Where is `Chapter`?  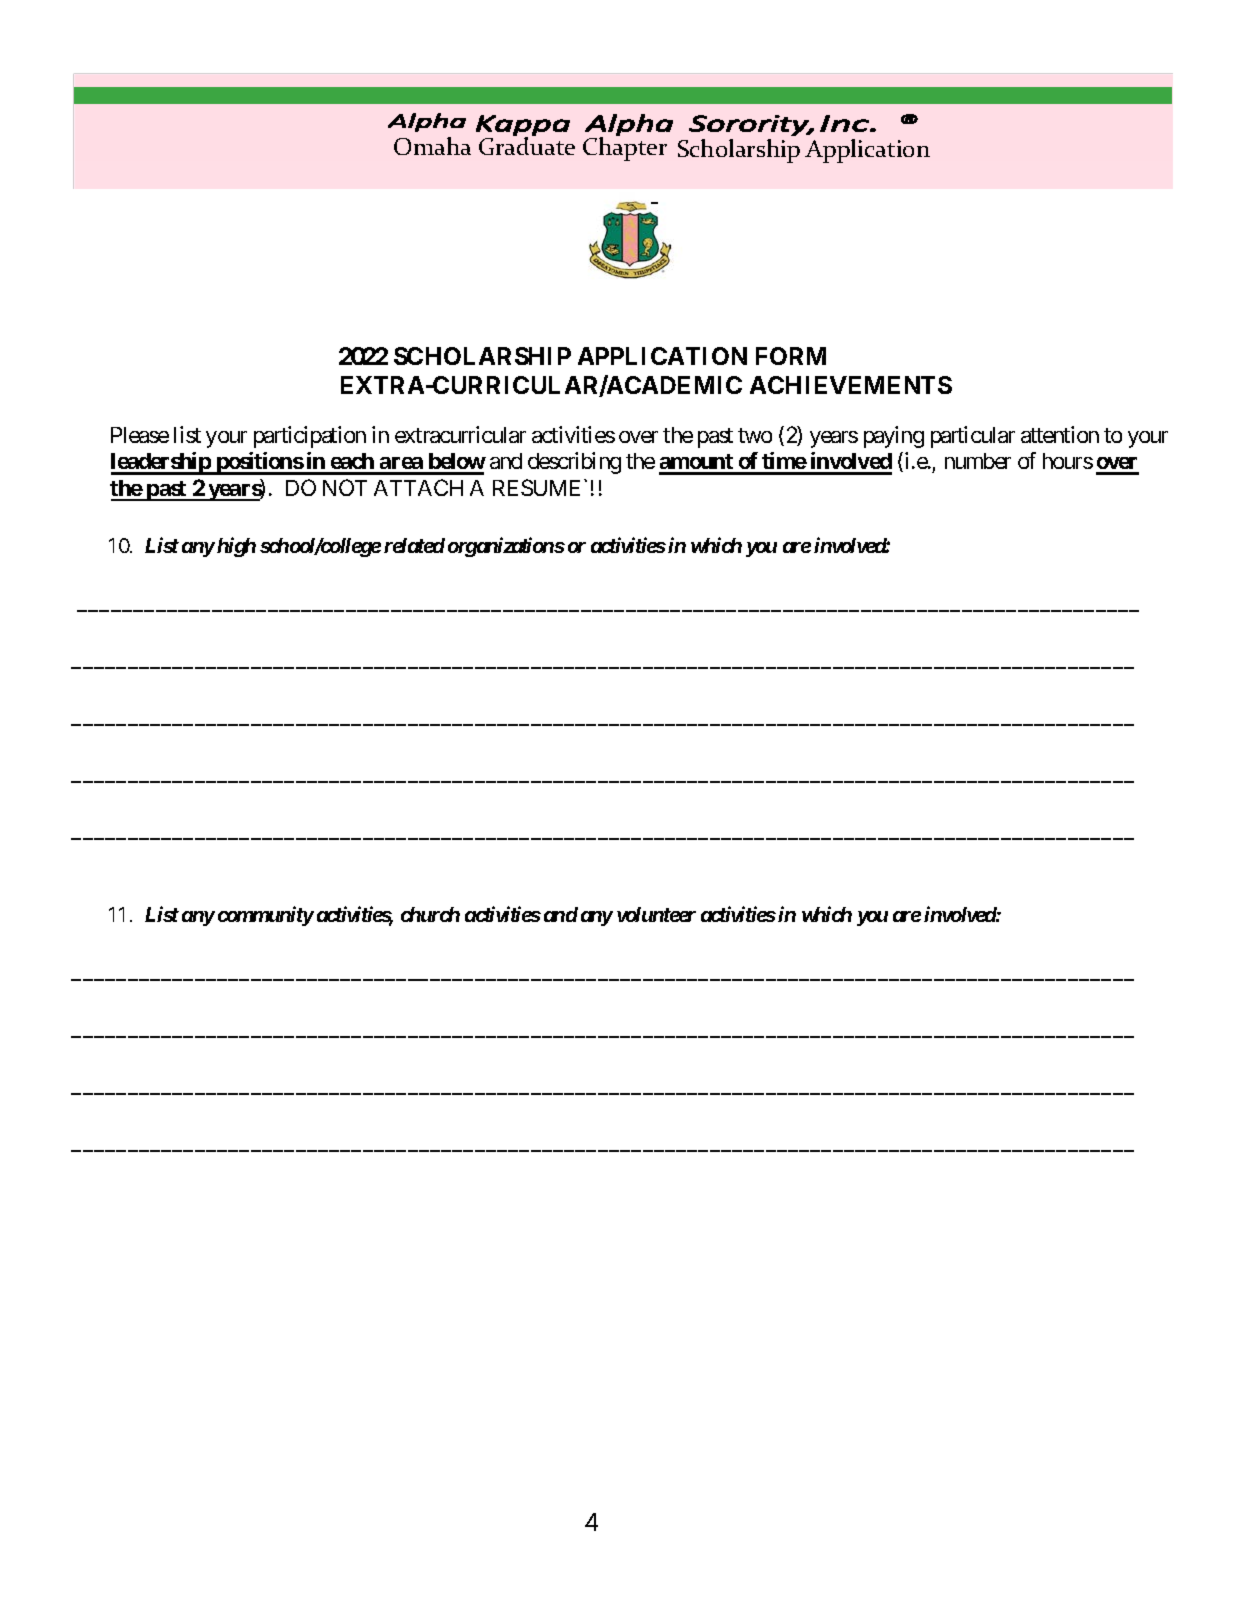
Chapter is located at coordinates (625, 148).
